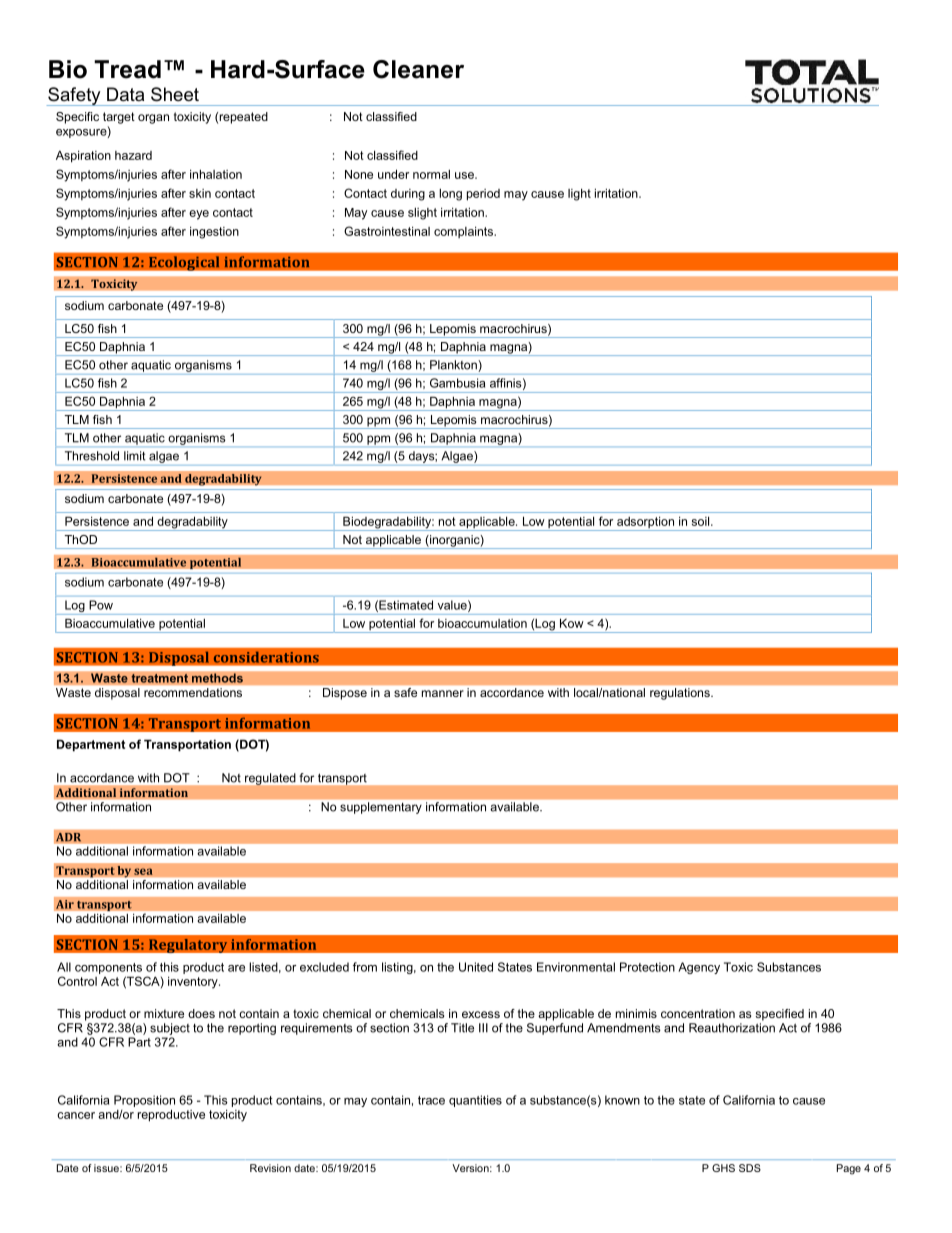 The width and height of the document is (952, 1233). What do you see at coordinates (454, 366) in the document?
I see `Plankton` at bounding box center [454, 366].
